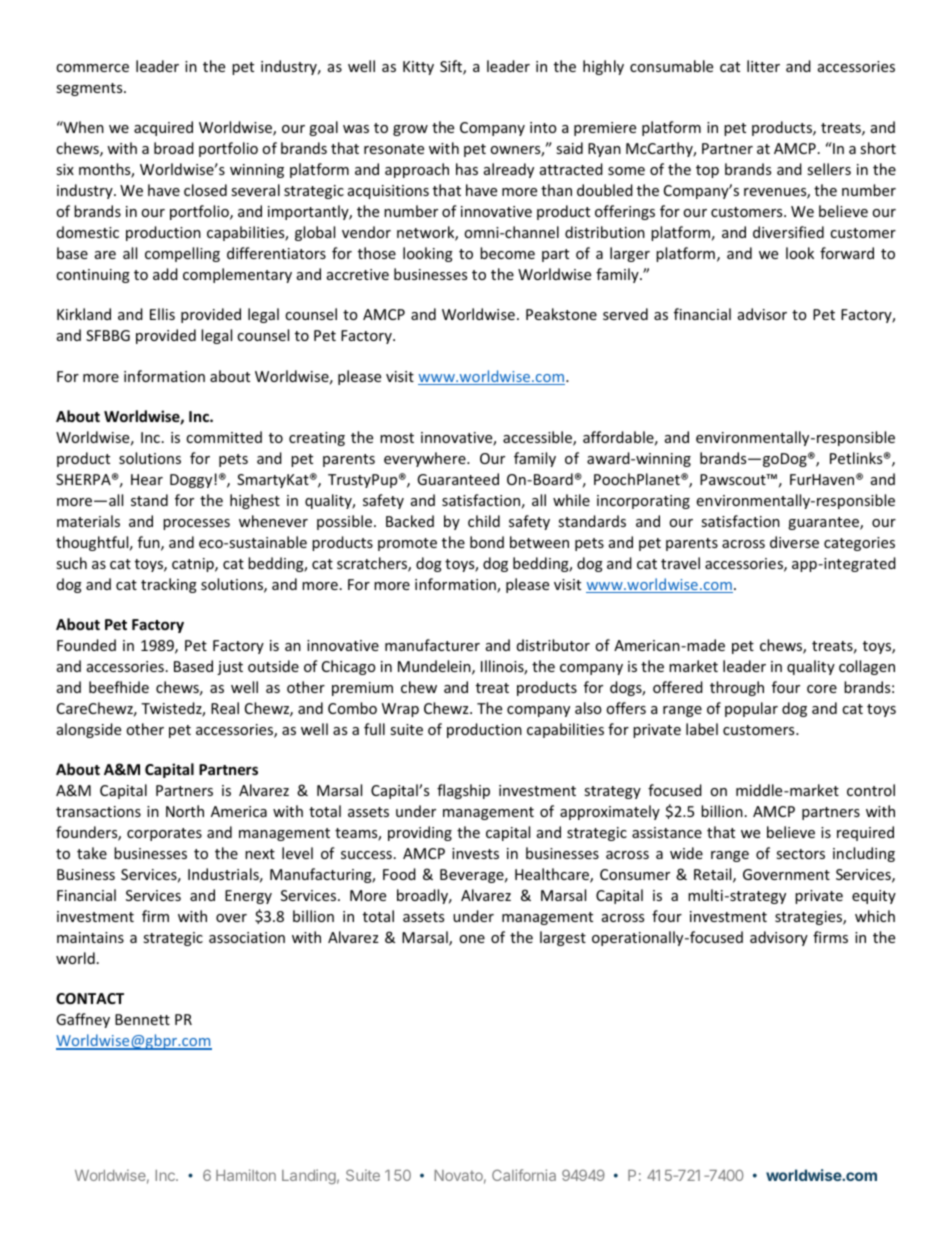 This screenshot has height=1233, width=952. Describe the element at coordinates (163, 128) in the screenshot. I see `acquired` at that location.
